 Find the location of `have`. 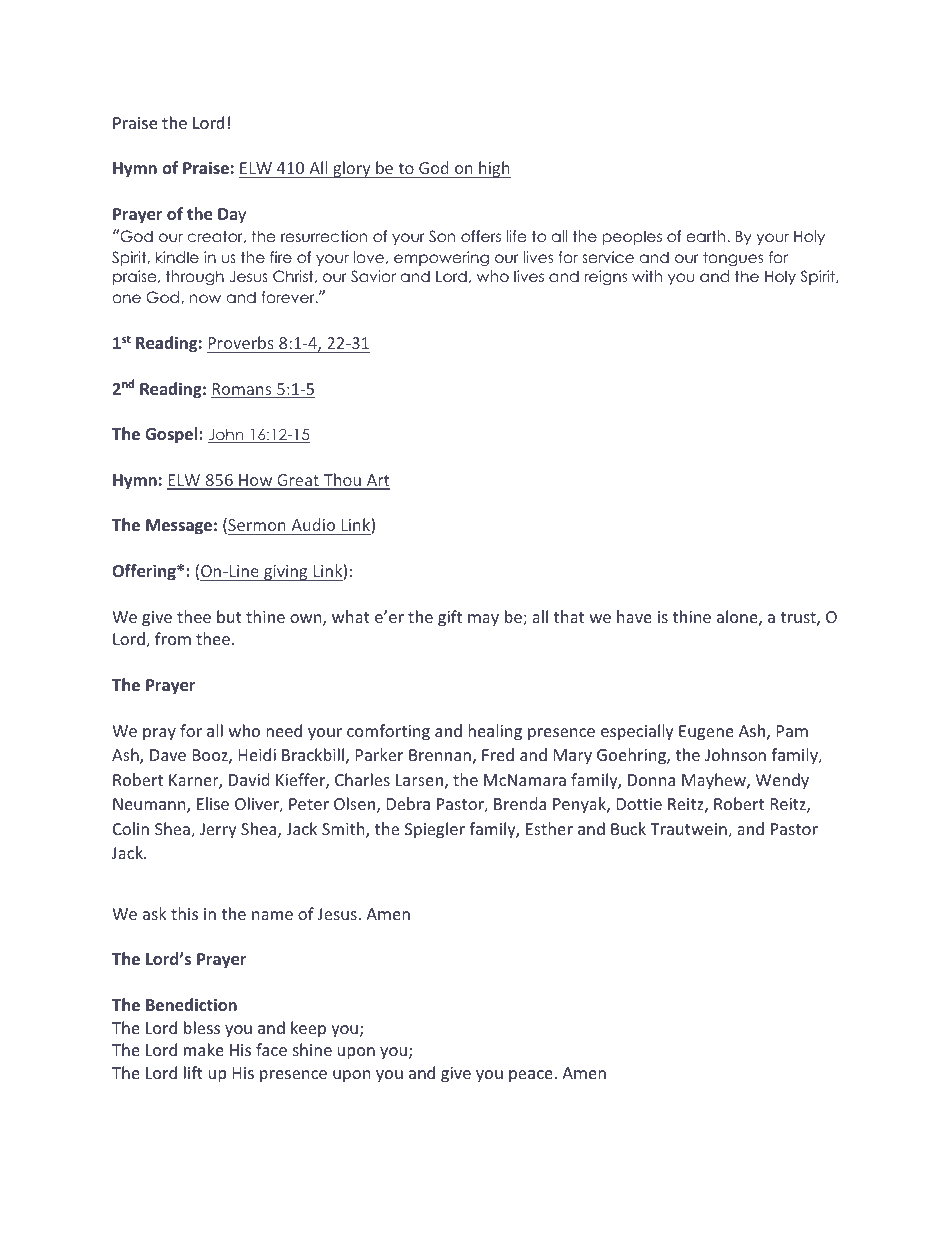

have is located at coordinates (634, 616).
